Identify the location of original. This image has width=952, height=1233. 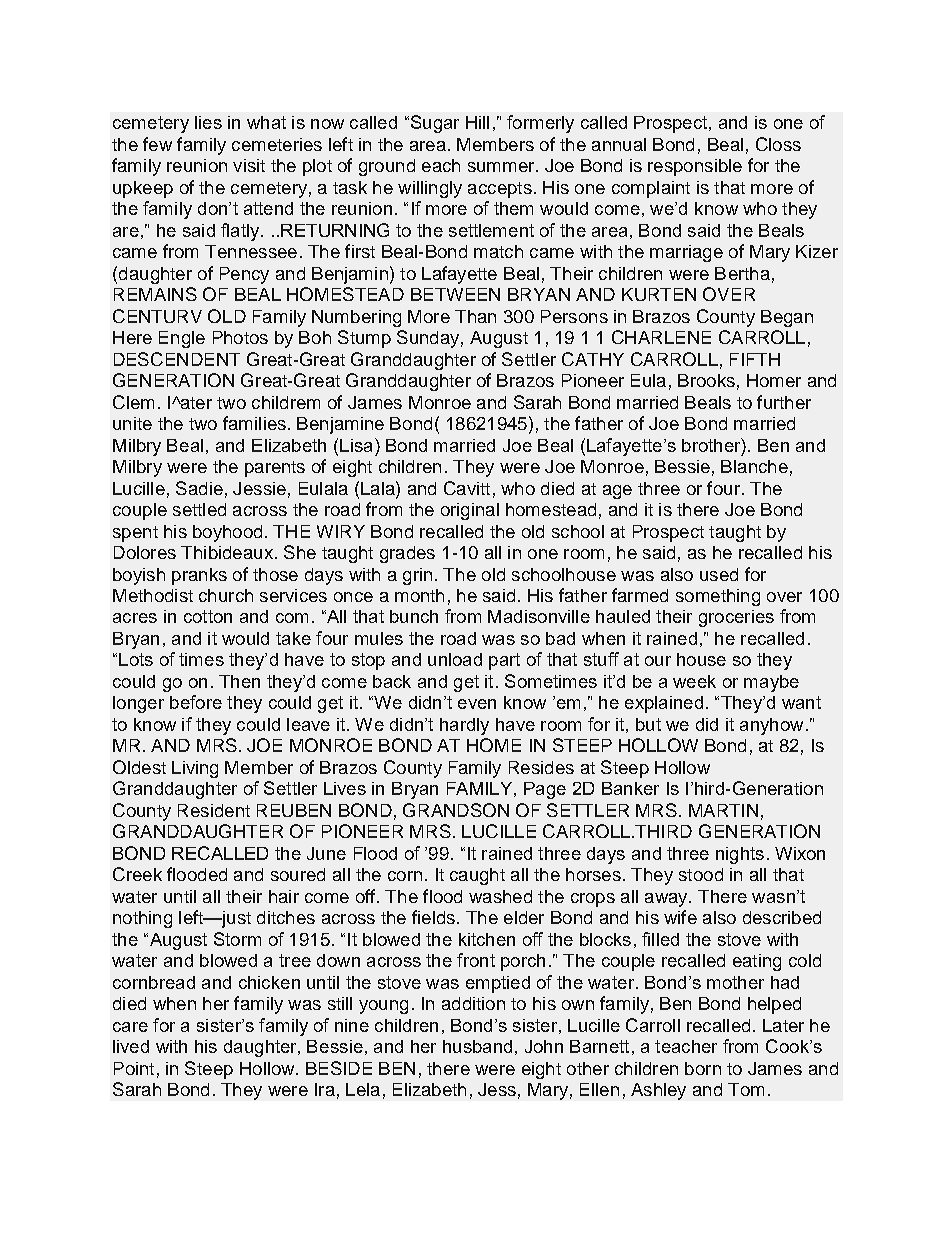
(470, 511).
